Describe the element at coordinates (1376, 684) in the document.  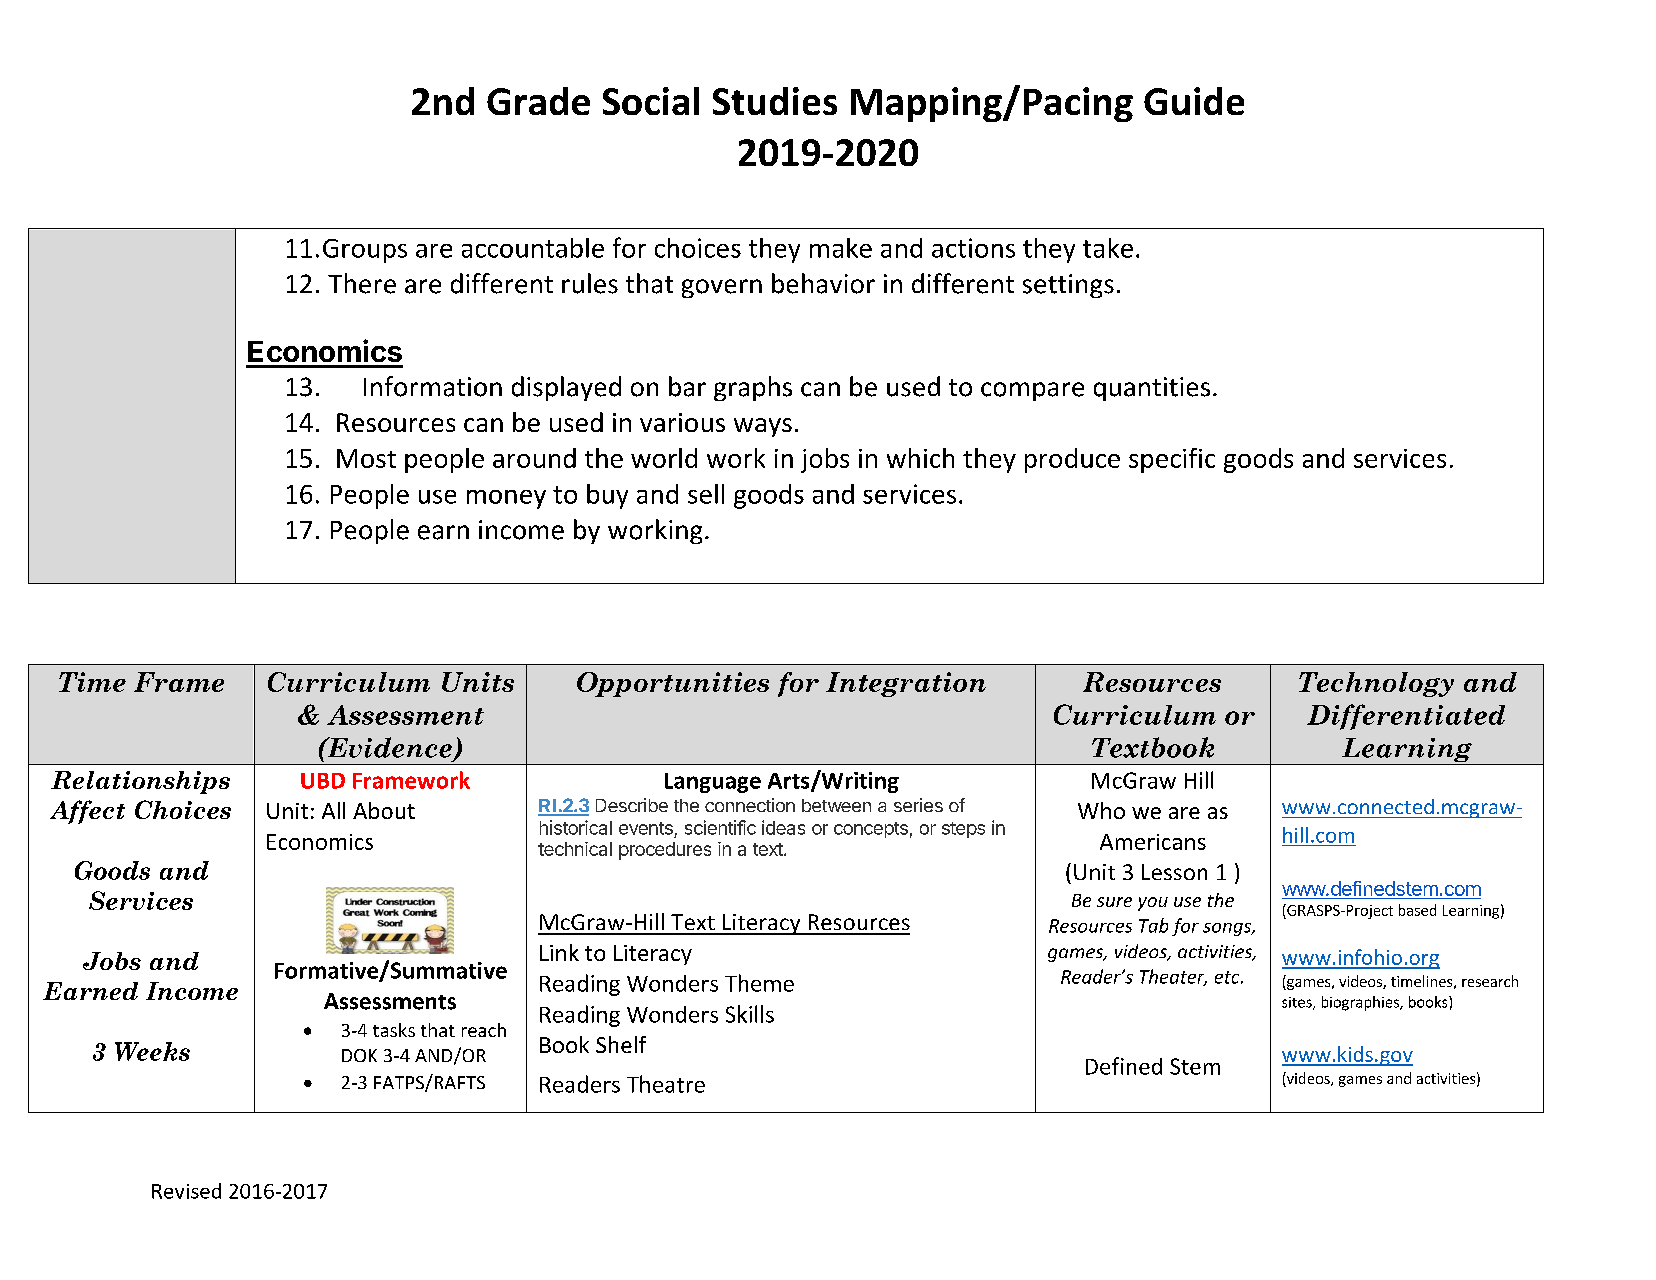
I see `Technology` at that location.
